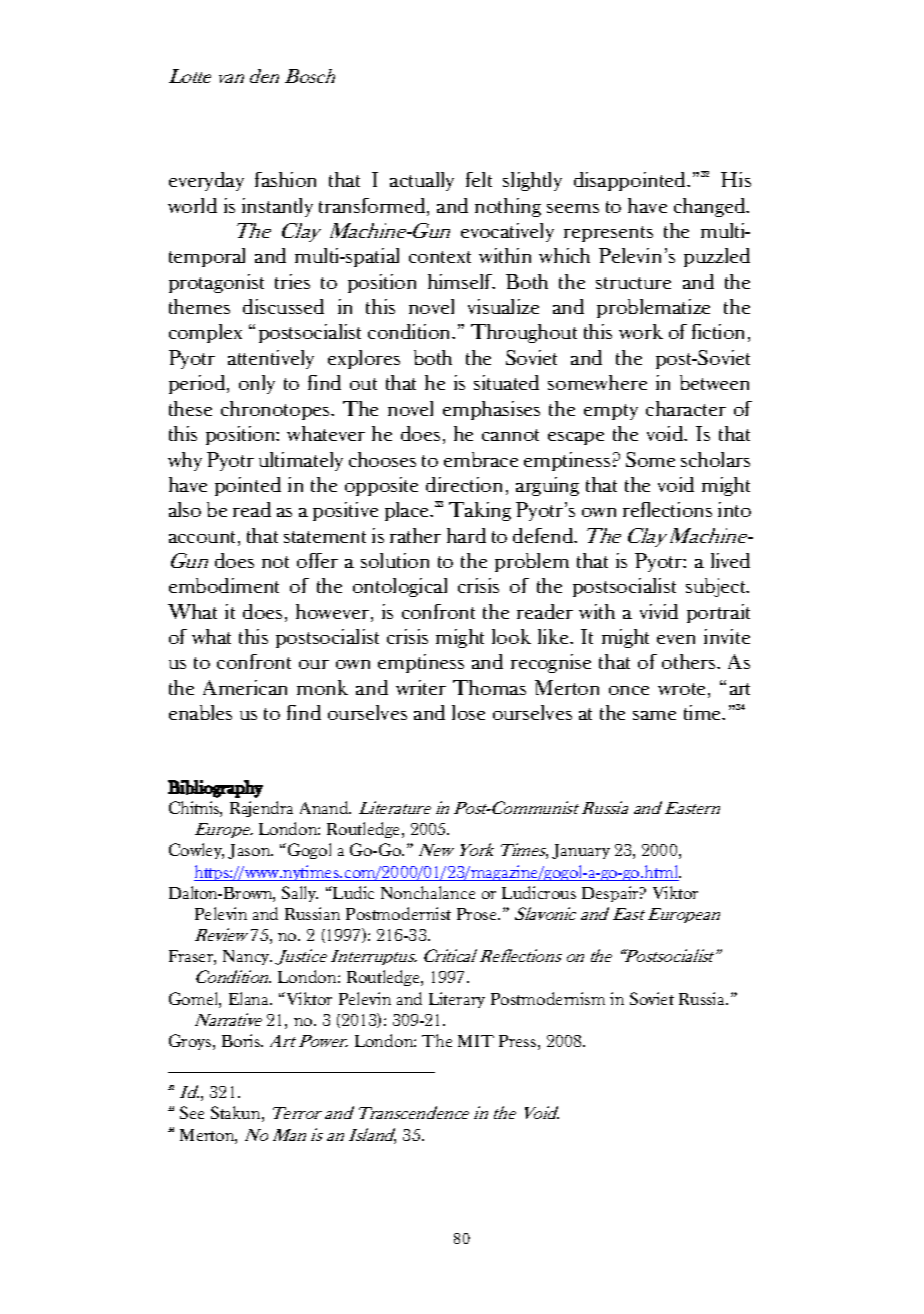 This document has width=924, height=1314. What do you see at coordinates (711, 207) in the document?
I see `changed` at bounding box center [711, 207].
